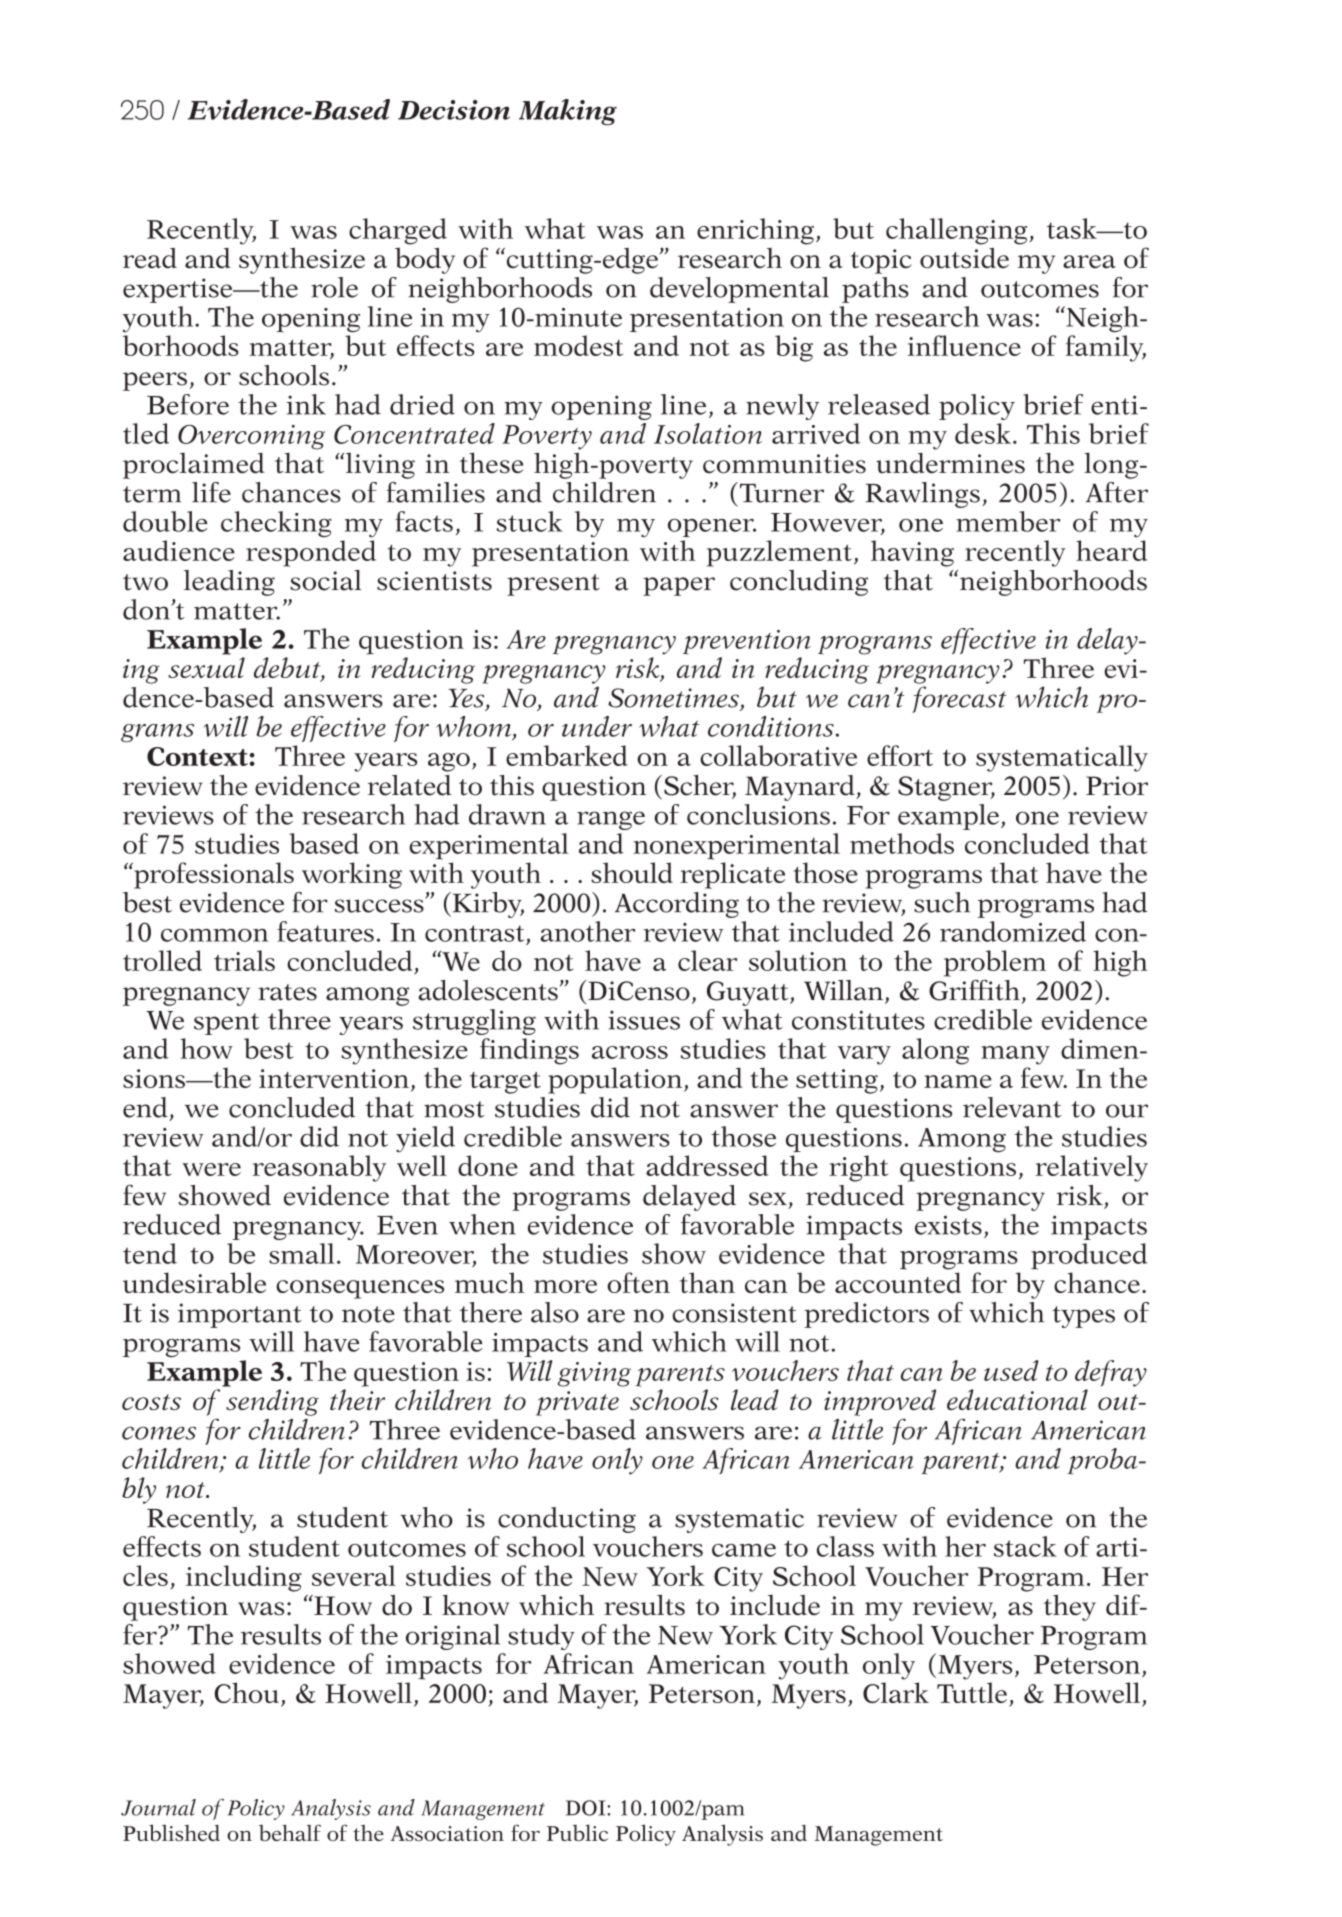 The height and width of the screenshot is (1917, 1342). What do you see at coordinates (995, 963) in the screenshot?
I see `problem` at bounding box center [995, 963].
